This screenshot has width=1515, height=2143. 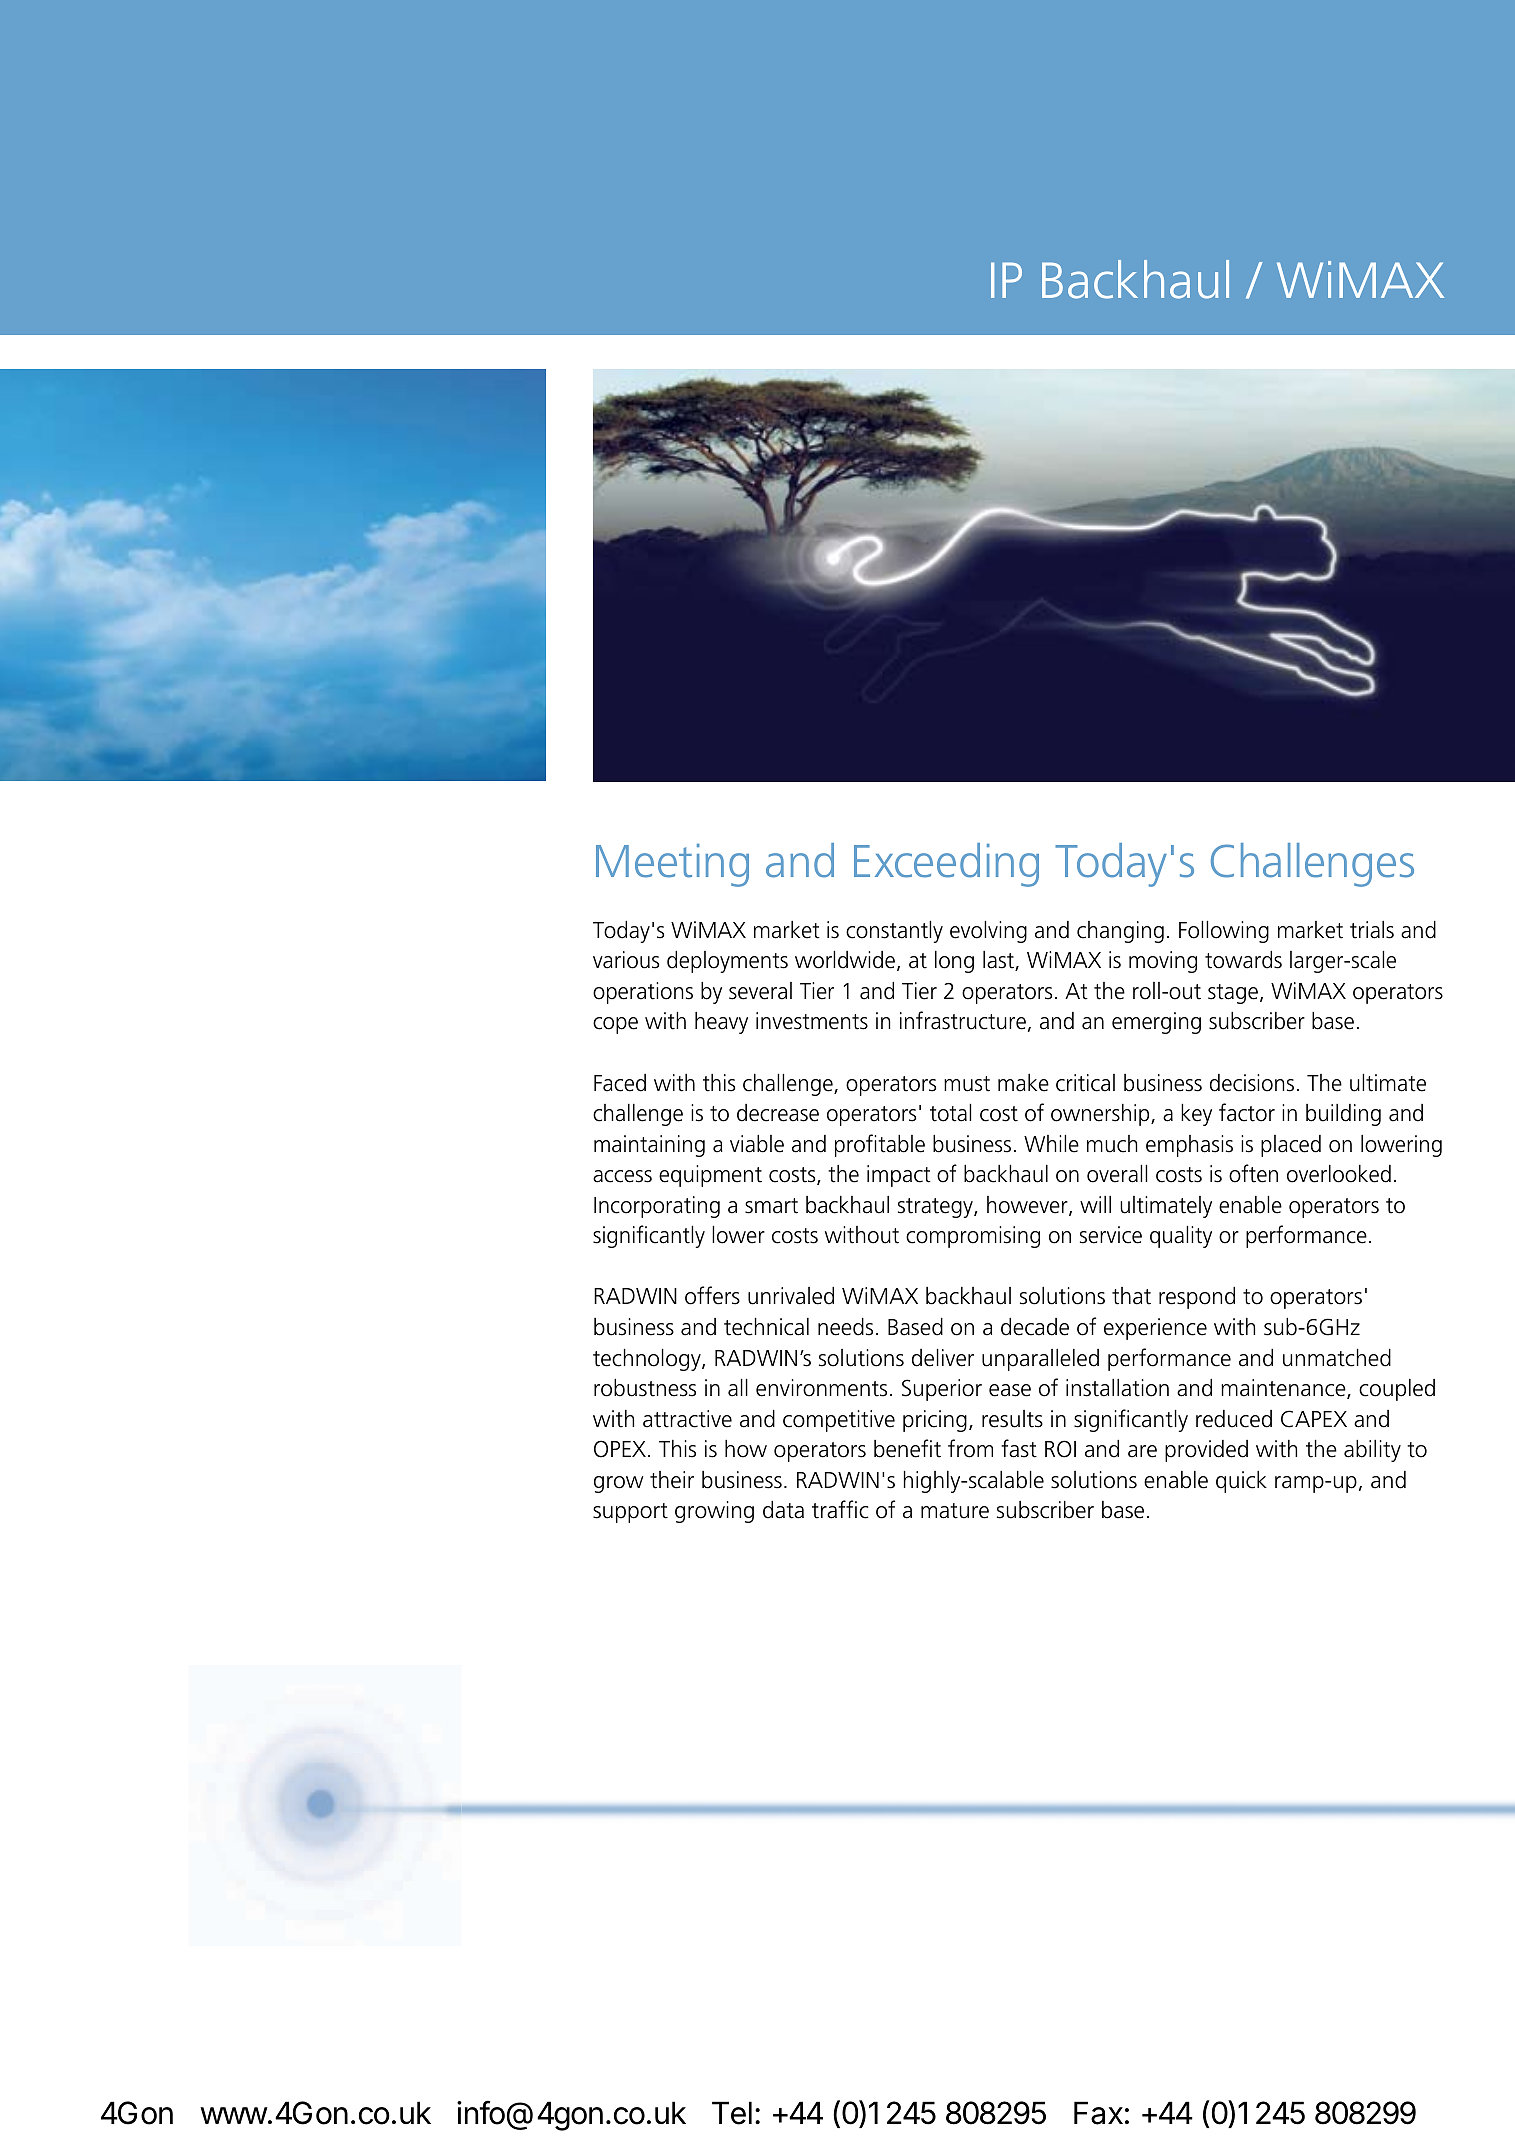 What do you see at coordinates (1028, 1206) in the screenshot?
I see `however` at bounding box center [1028, 1206].
